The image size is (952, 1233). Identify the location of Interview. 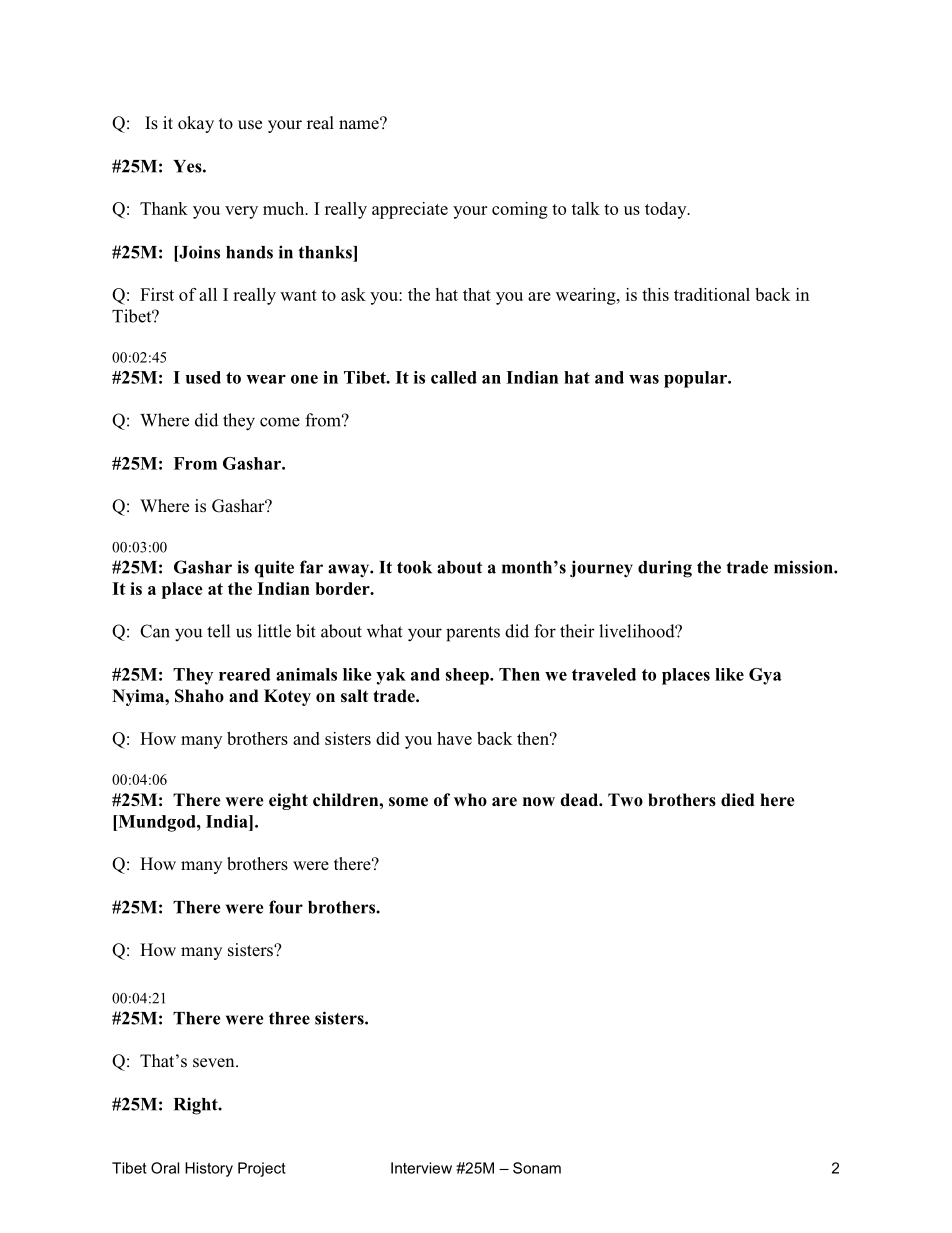
(421, 1168).
